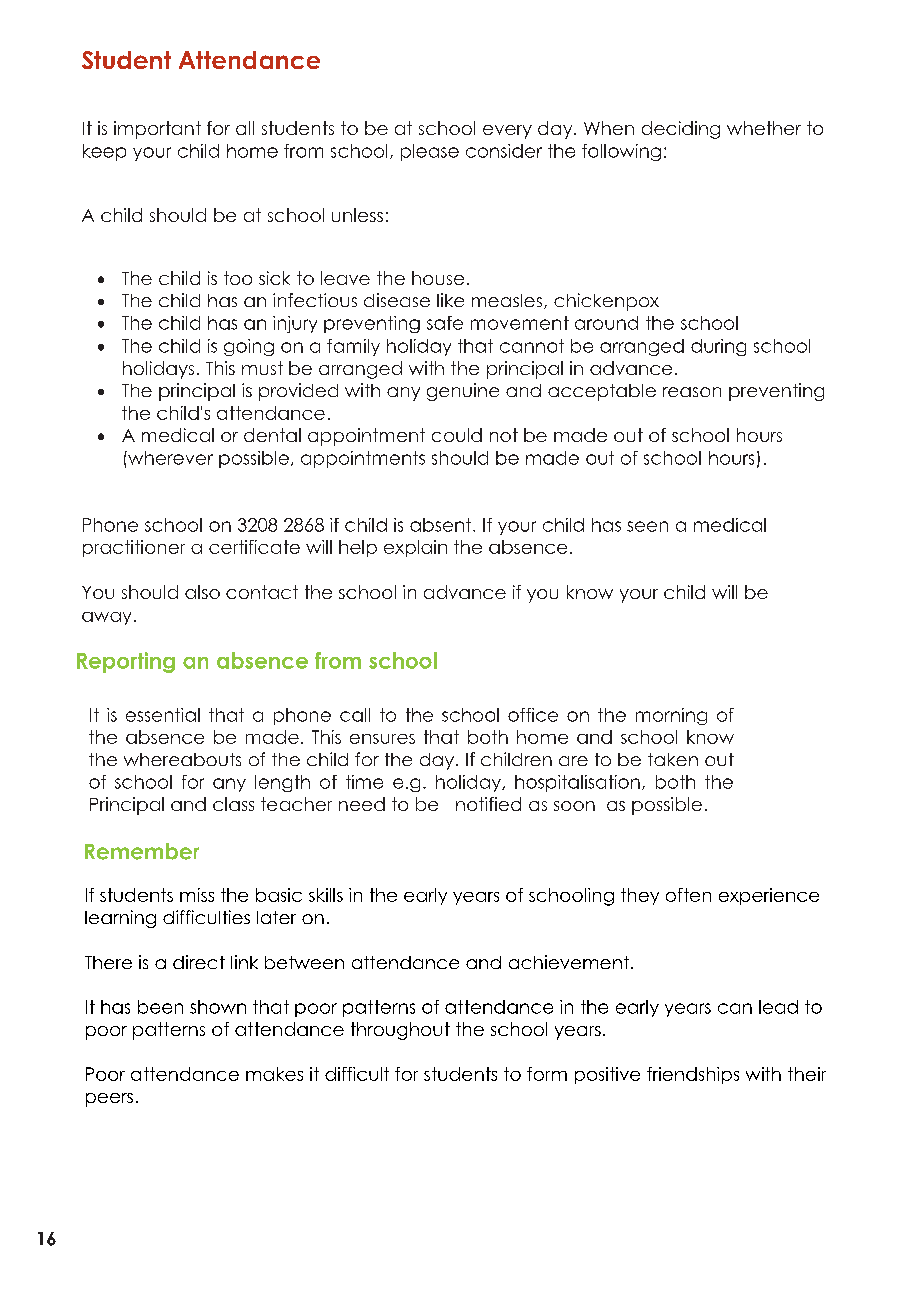  What do you see at coordinates (274, 1074) in the page?
I see `makes` at bounding box center [274, 1074].
